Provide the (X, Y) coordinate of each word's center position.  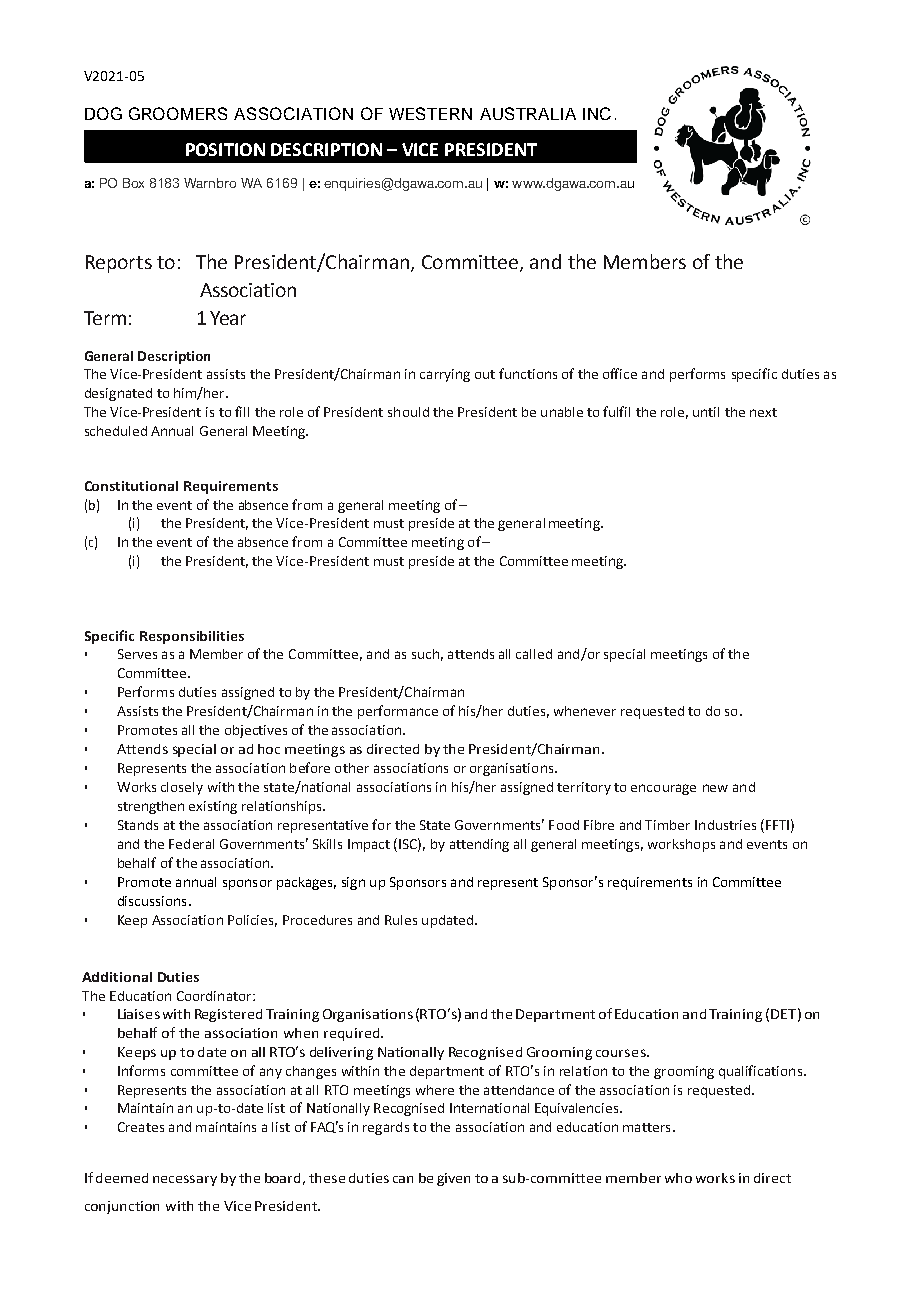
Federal (191, 844)
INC (597, 113)
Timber (667, 825)
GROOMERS (178, 113)
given (453, 1179)
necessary (185, 1180)
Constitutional (131, 486)
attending (479, 845)
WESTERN (430, 113)
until (706, 412)
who (678, 1178)
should (408, 412)
